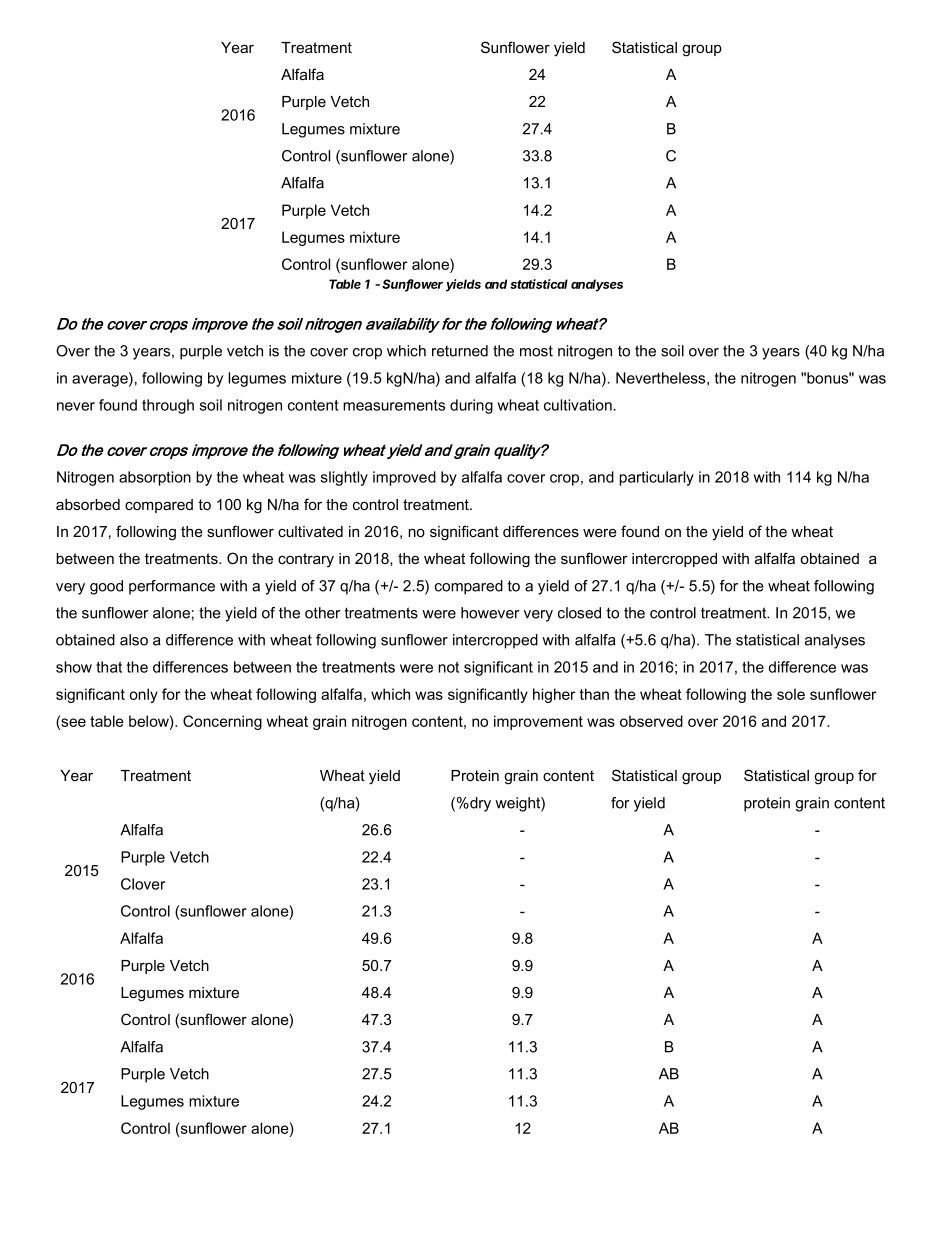 This page has height=1233, width=952. I want to click on slightly, so click(344, 478).
